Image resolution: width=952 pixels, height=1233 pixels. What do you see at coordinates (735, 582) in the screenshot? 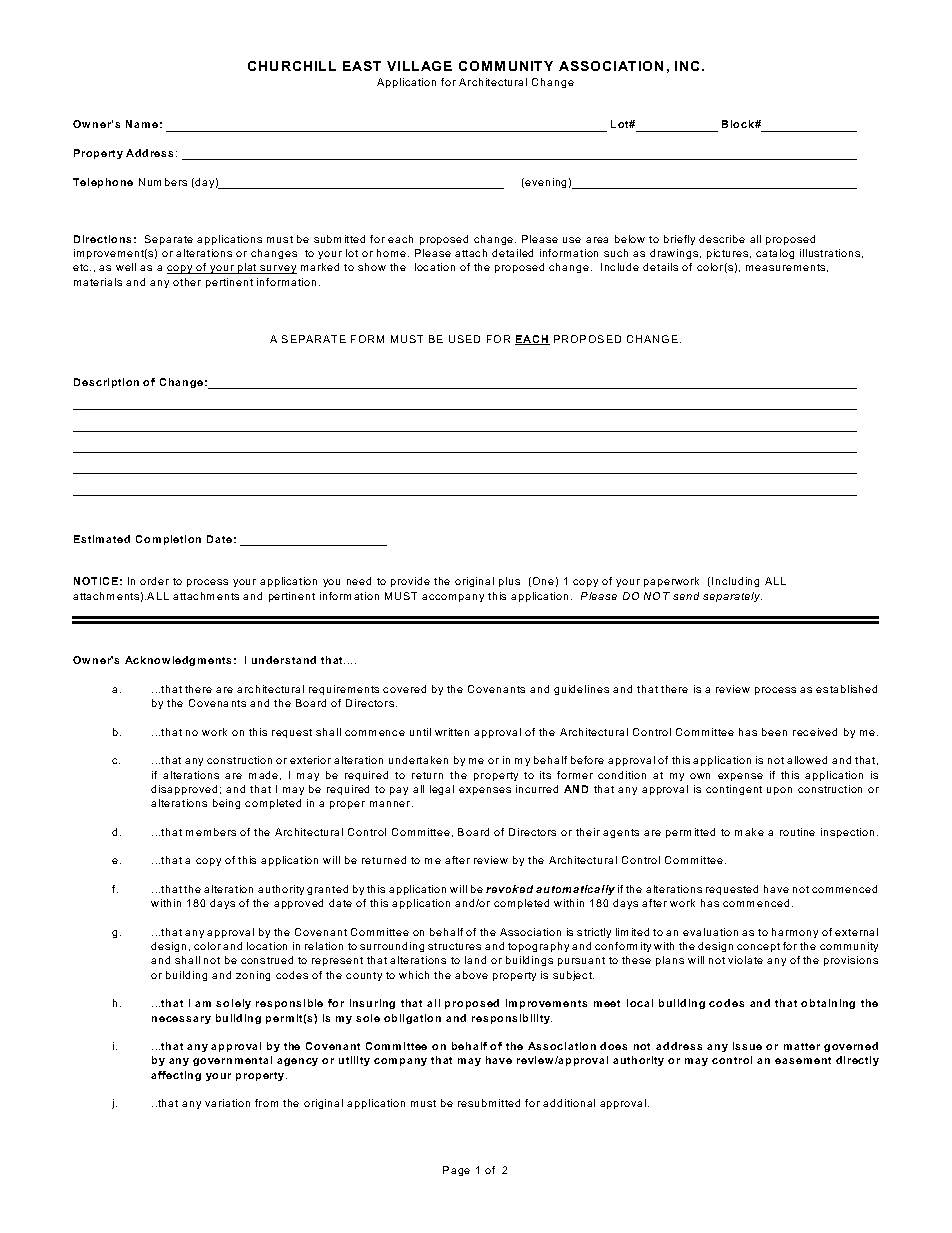
I see `Including` at bounding box center [735, 582].
